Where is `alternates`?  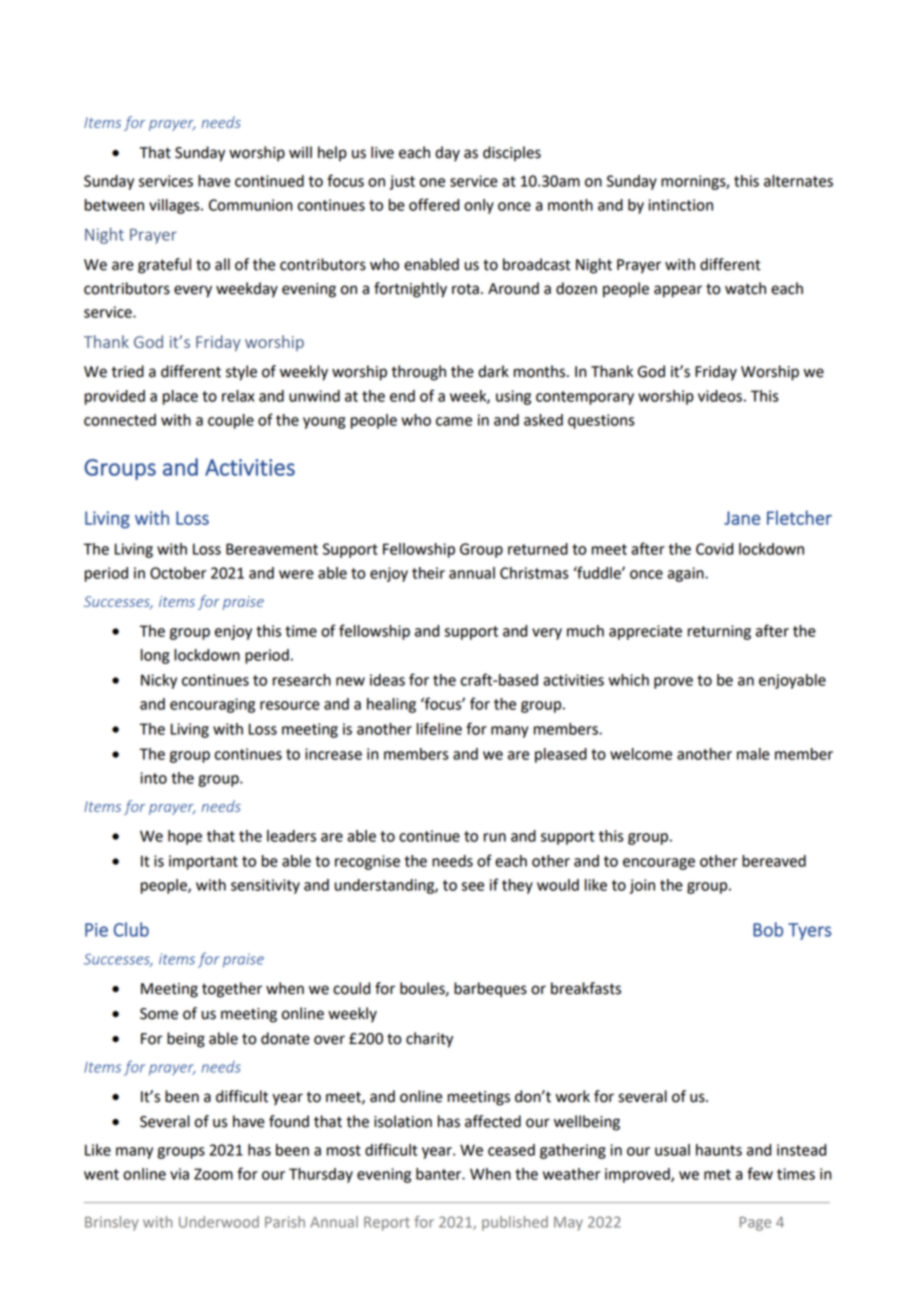 alternates is located at coordinates (798, 181).
